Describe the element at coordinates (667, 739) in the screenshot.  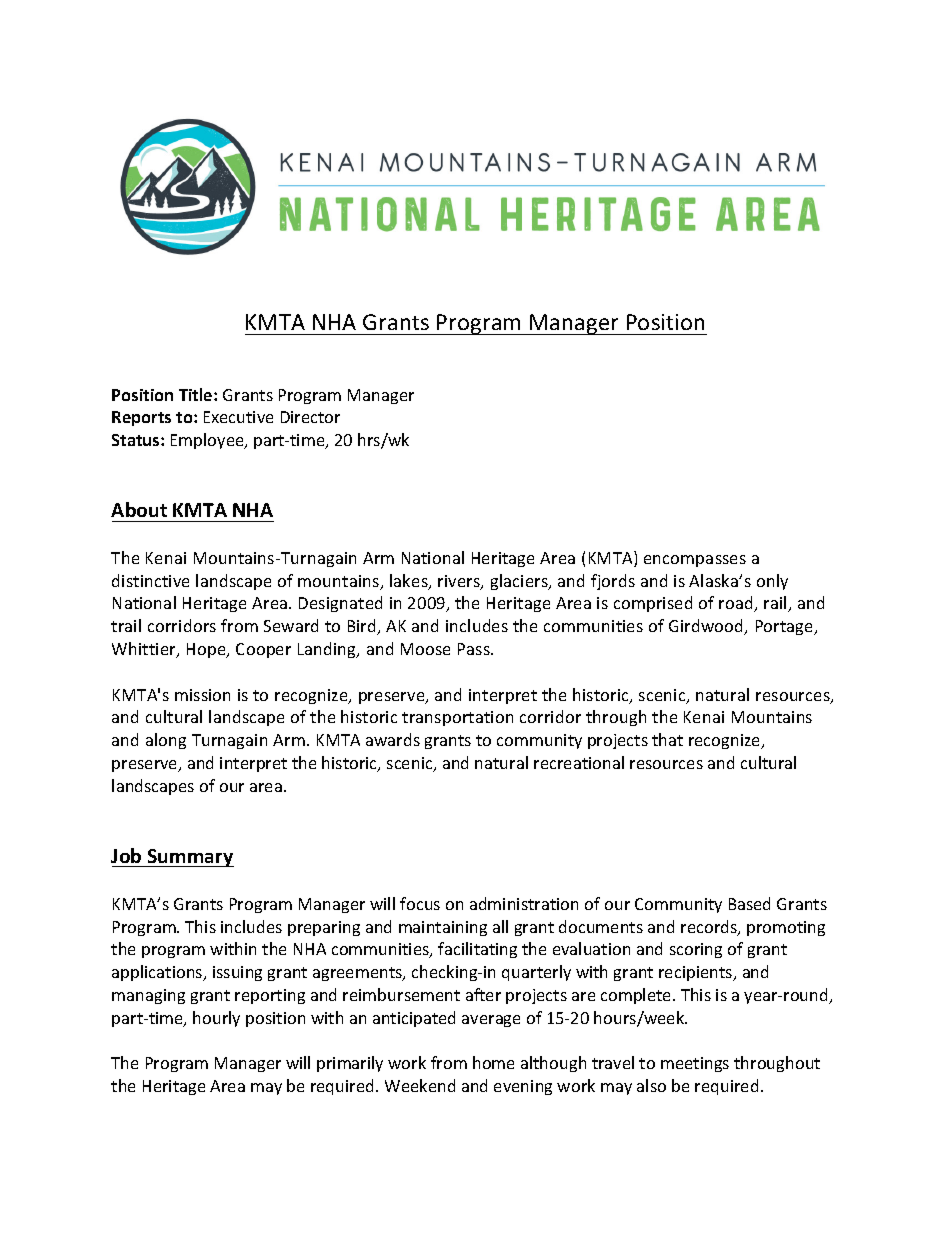
I see `that` at that location.
